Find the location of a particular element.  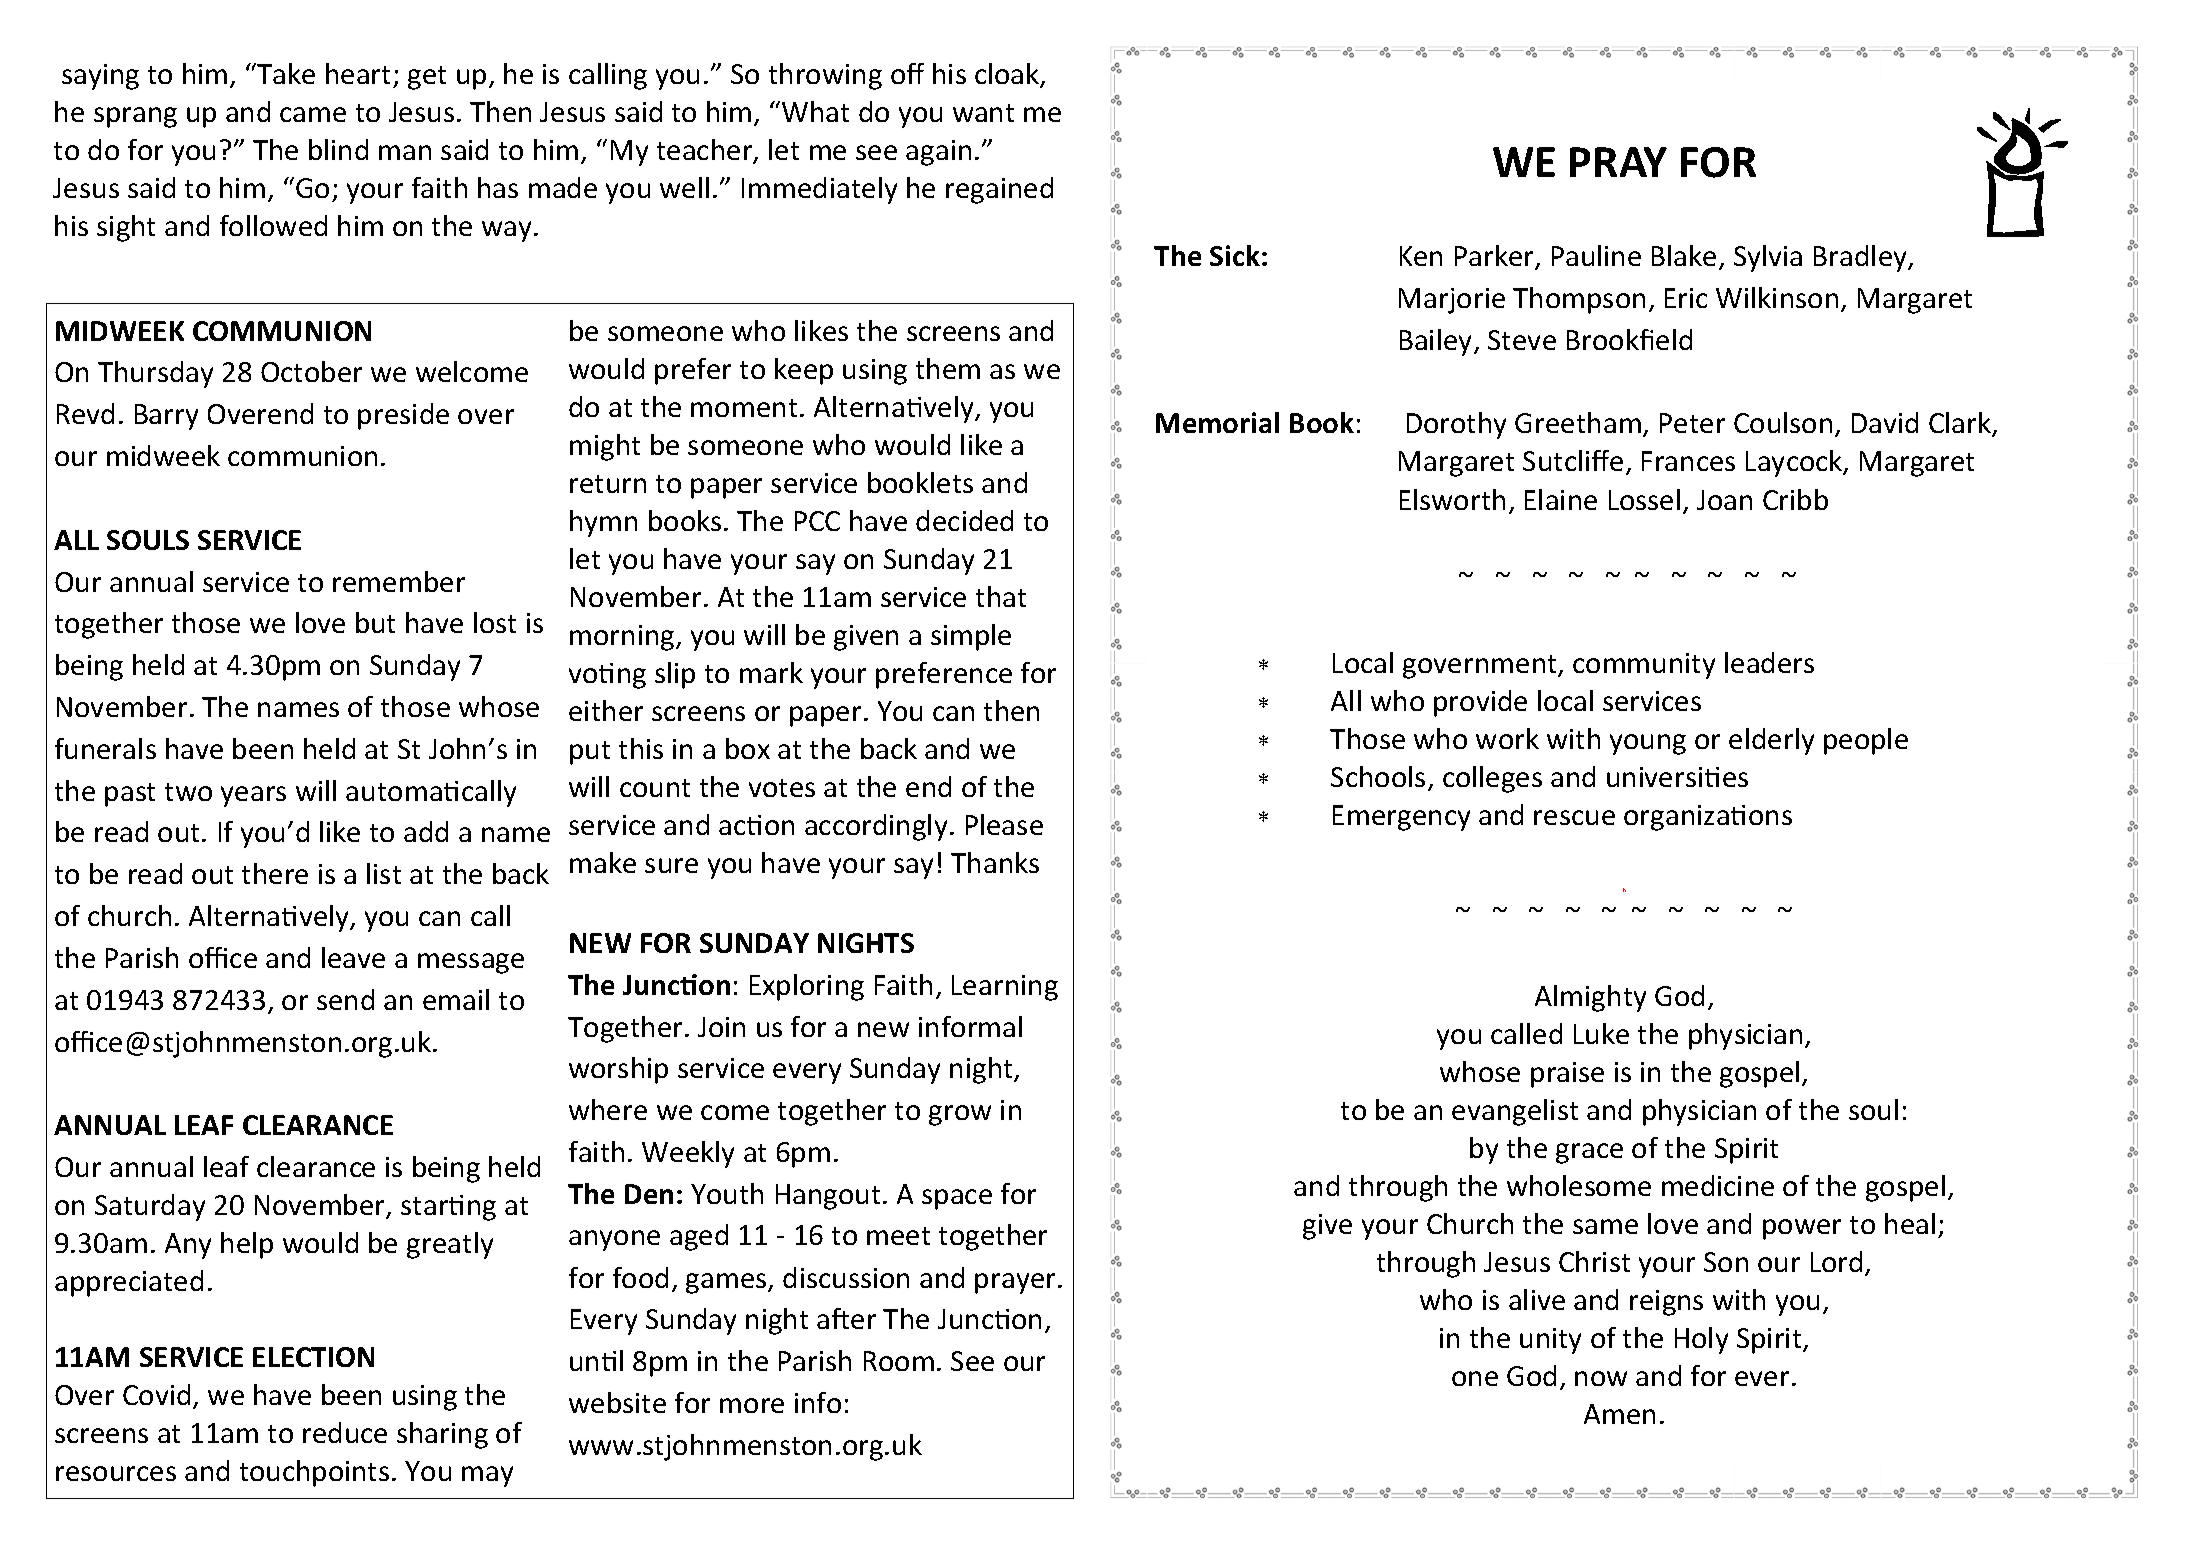

Room is located at coordinates (899, 1361).
